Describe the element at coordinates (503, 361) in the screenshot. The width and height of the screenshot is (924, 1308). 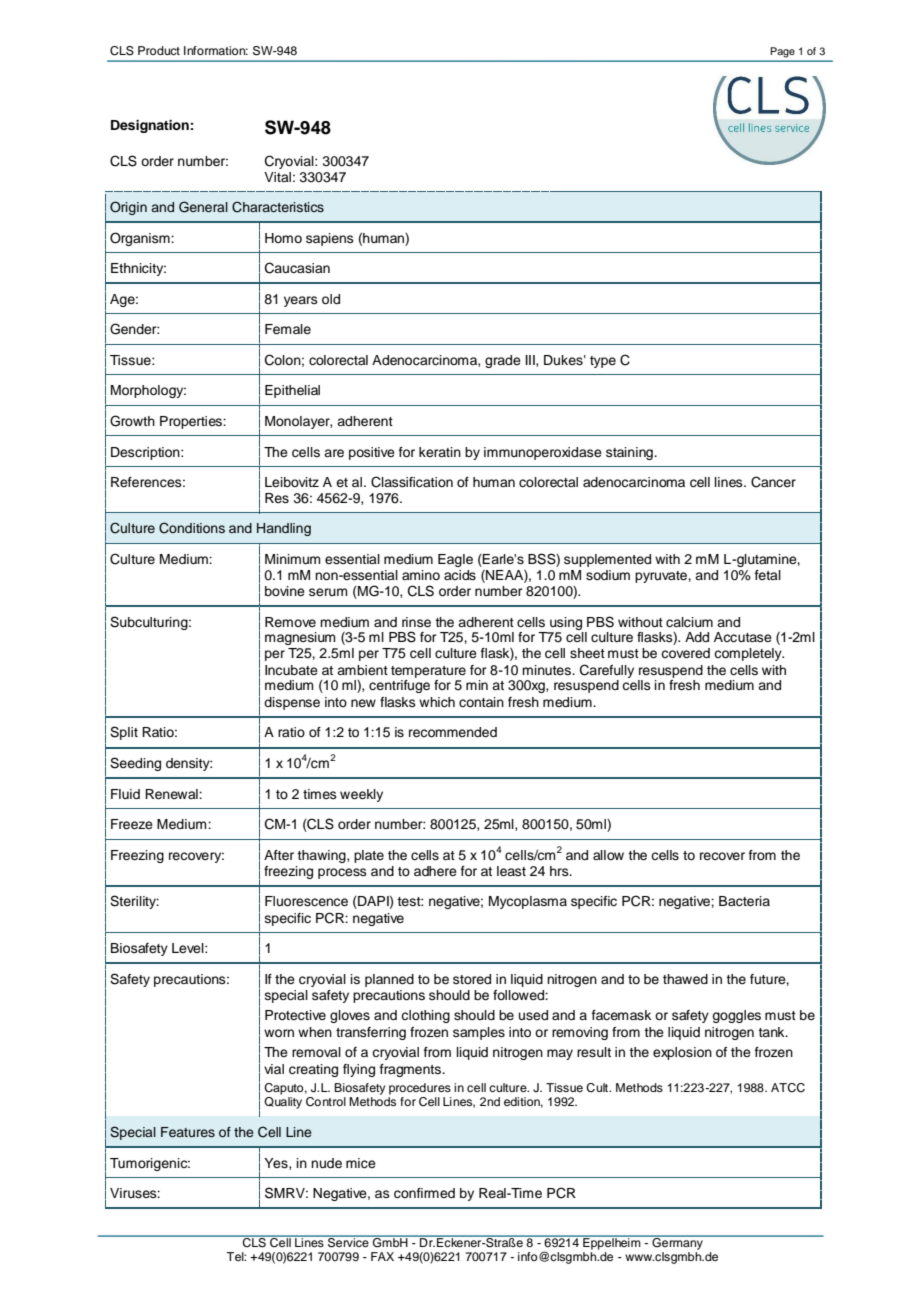
I see `grade` at that location.
